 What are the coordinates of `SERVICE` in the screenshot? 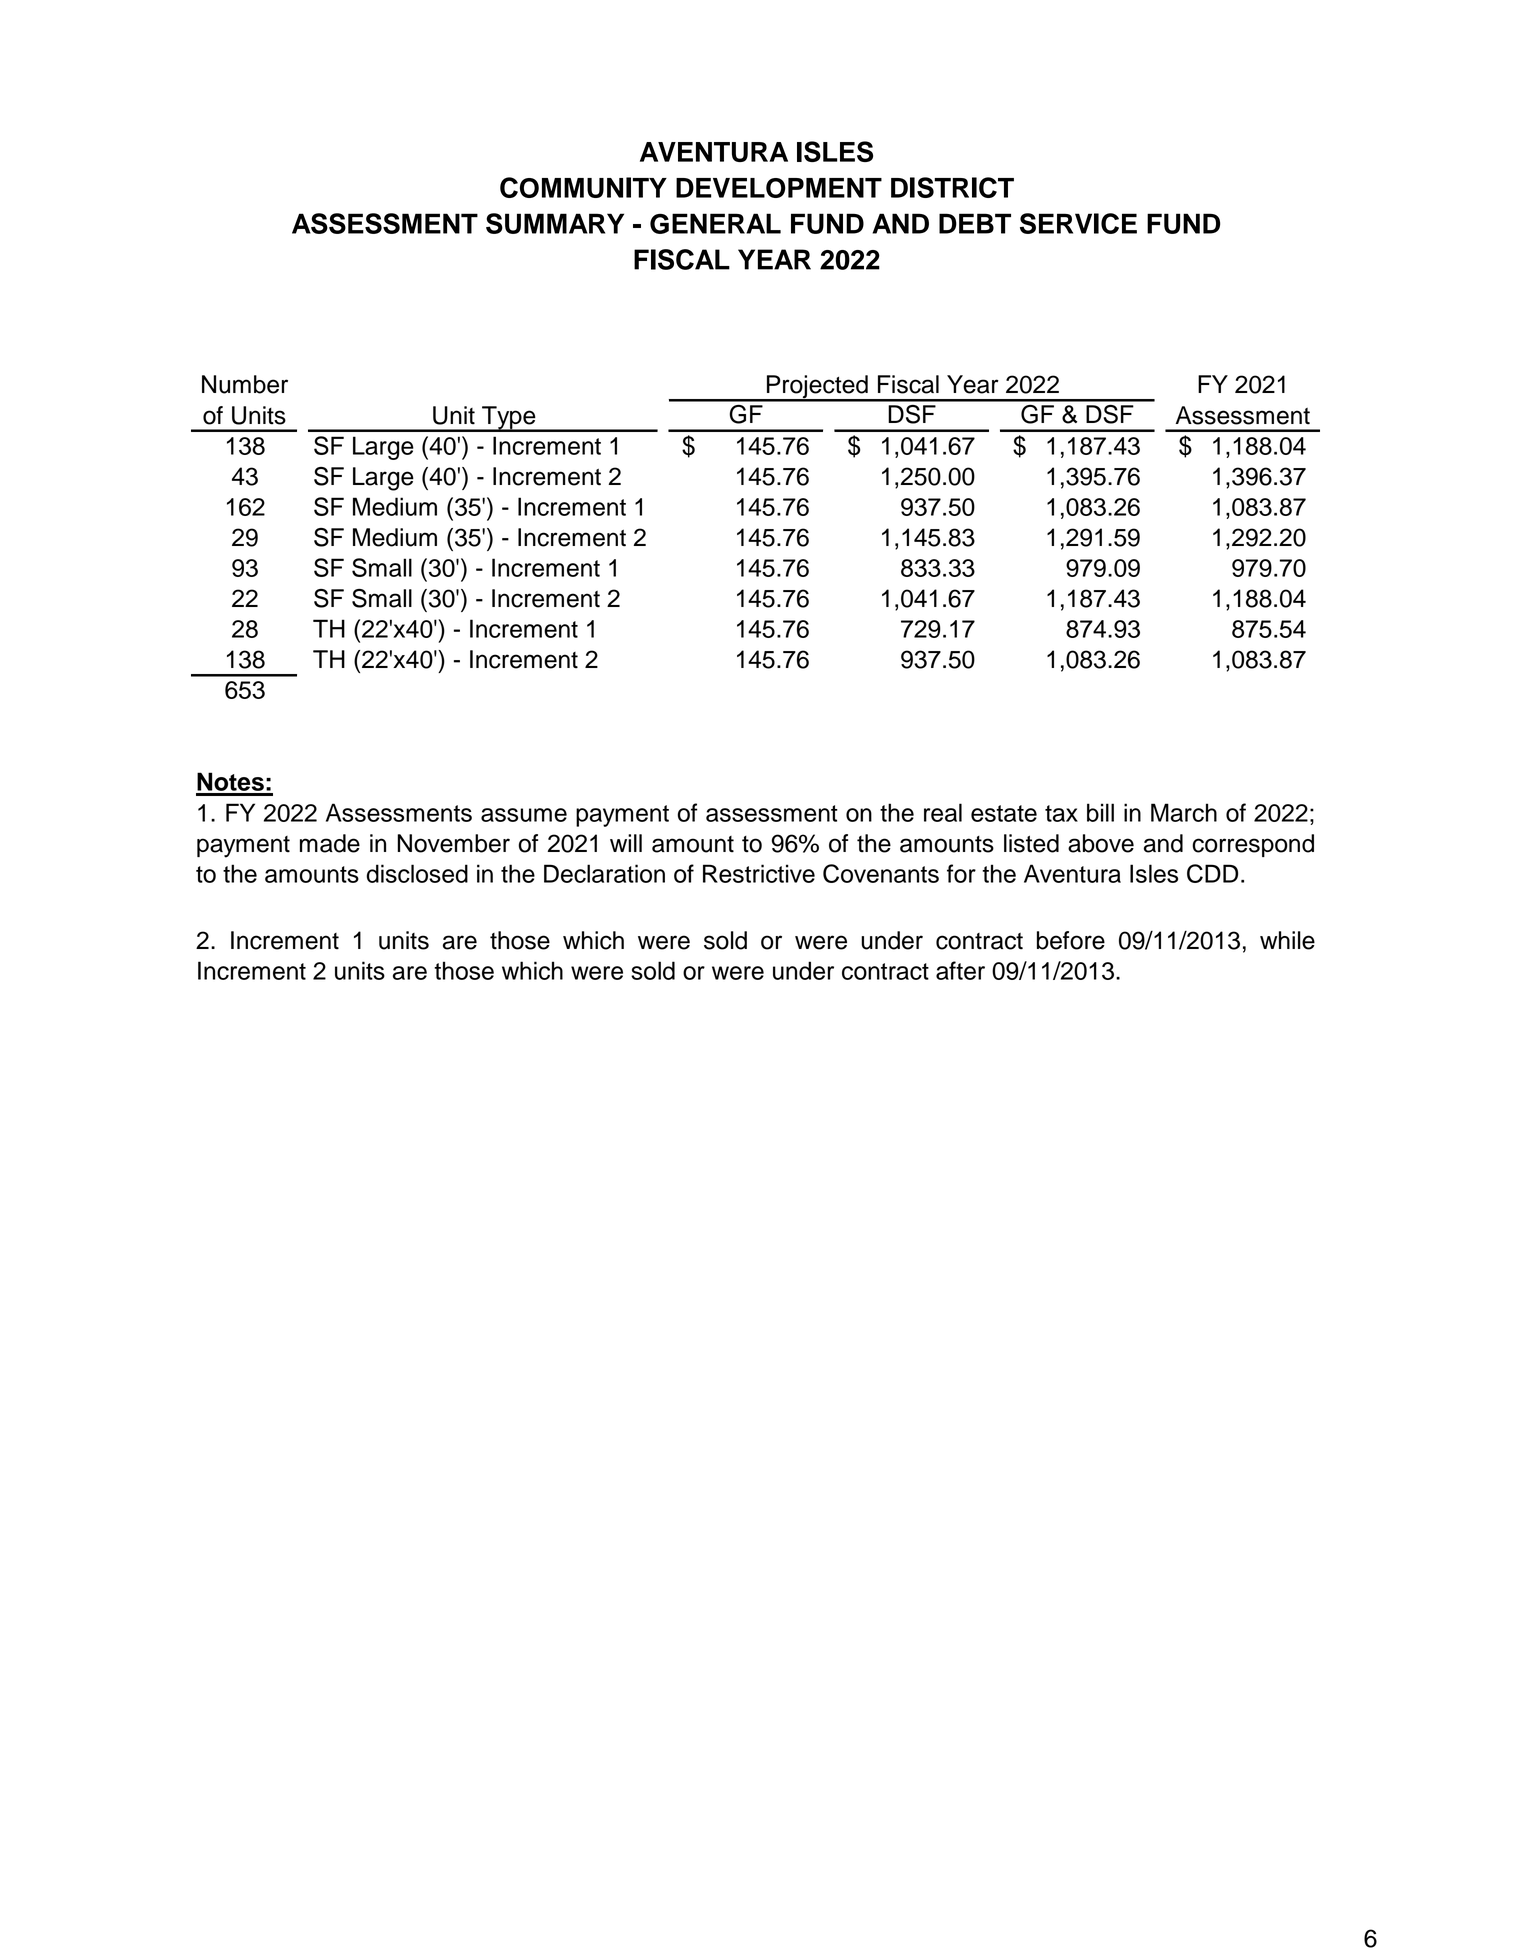 It's located at (1078, 223).
